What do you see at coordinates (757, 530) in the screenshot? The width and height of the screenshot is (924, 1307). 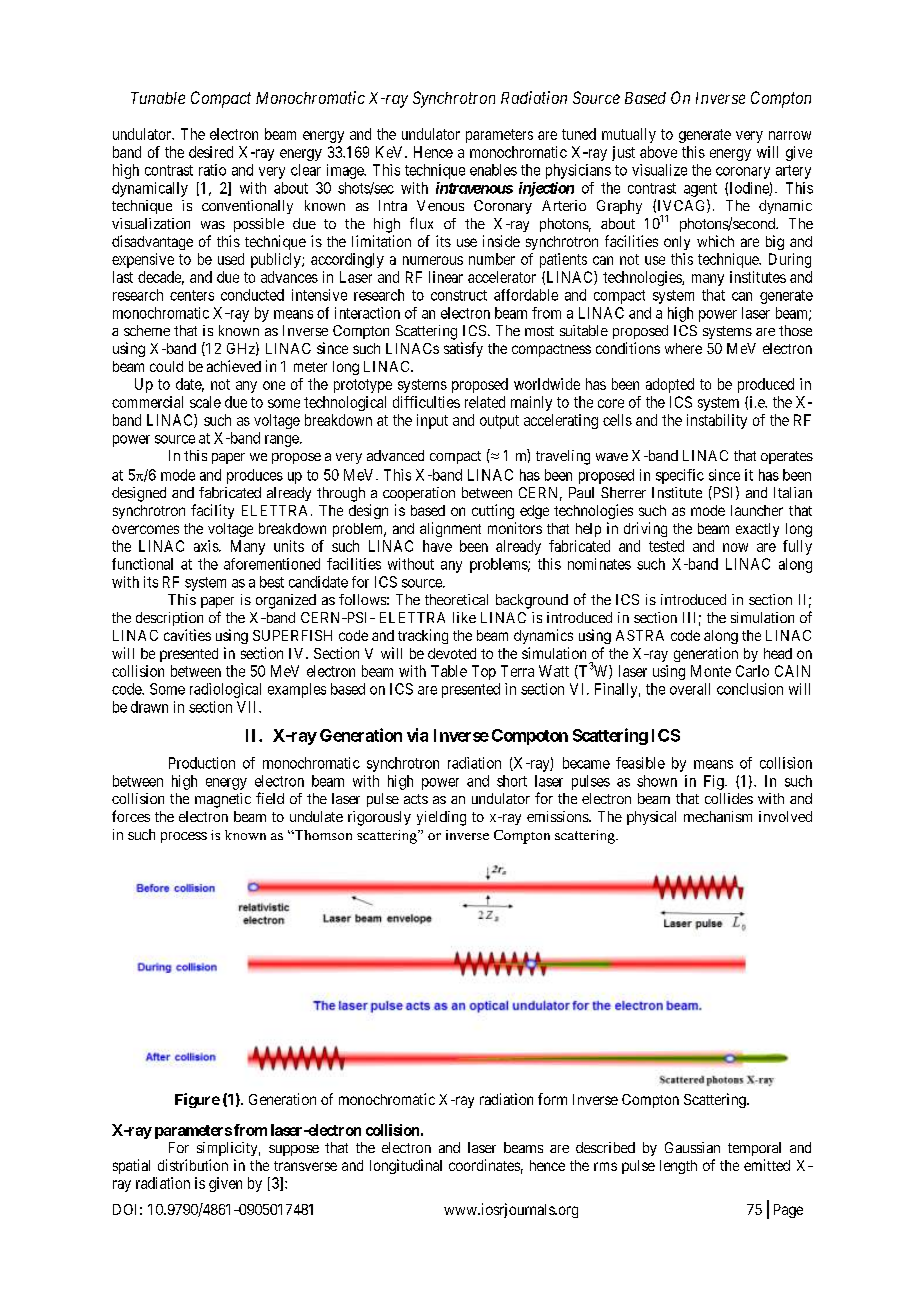 I see `exactly` at bounding box center [757, 530].
